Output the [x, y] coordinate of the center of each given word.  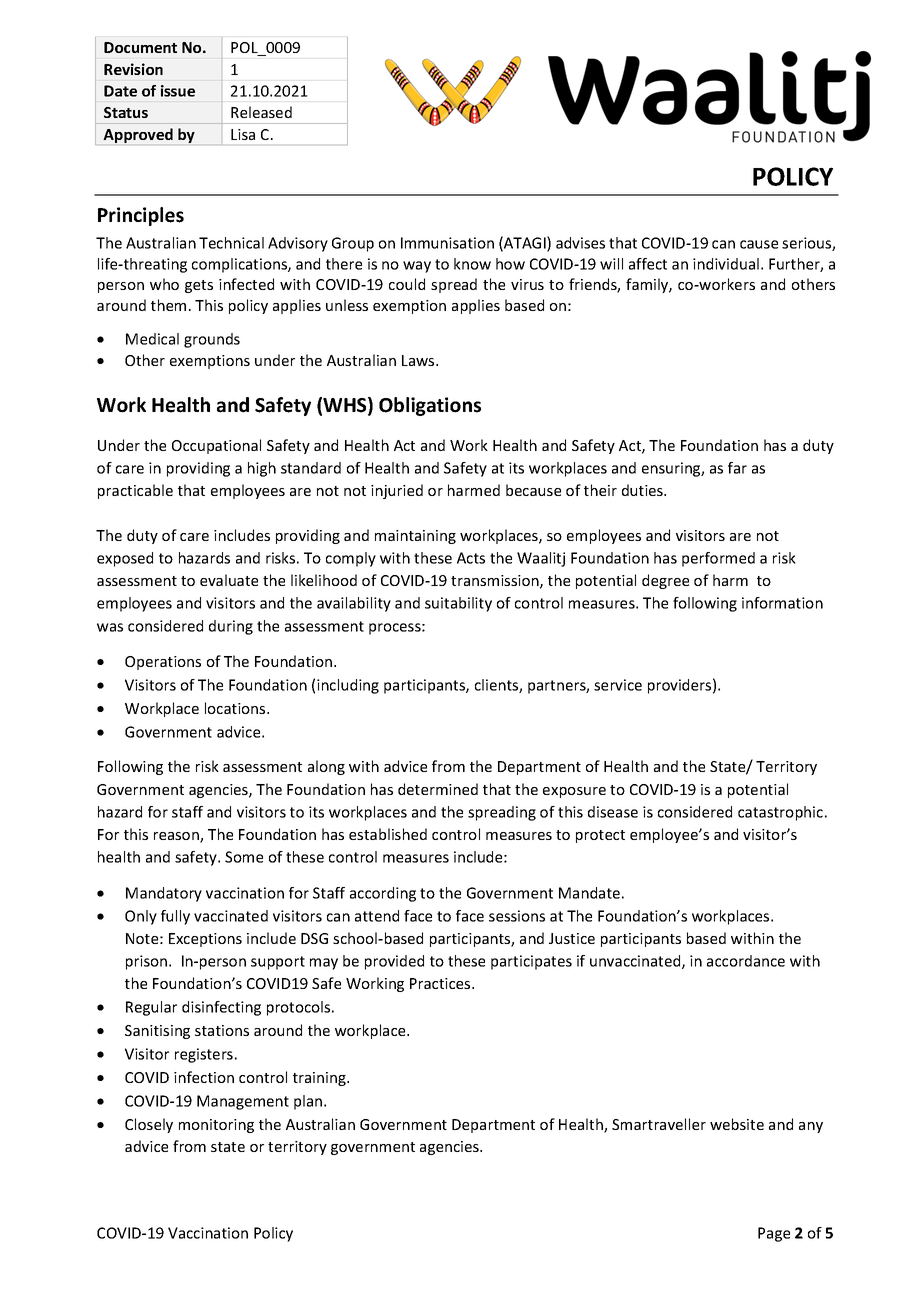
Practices [441, 983]
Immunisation [447, 243]
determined [438, 789]
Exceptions [205, 940]
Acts [471, 558]
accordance [746, 961]
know [472, 264]
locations [236, 708]
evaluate [229, 580]
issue [178, 91]
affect [648, 264]
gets [199, 286]
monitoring [216, 1126]
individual [726, 264]
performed [718, 559]
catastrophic [780, 813]
